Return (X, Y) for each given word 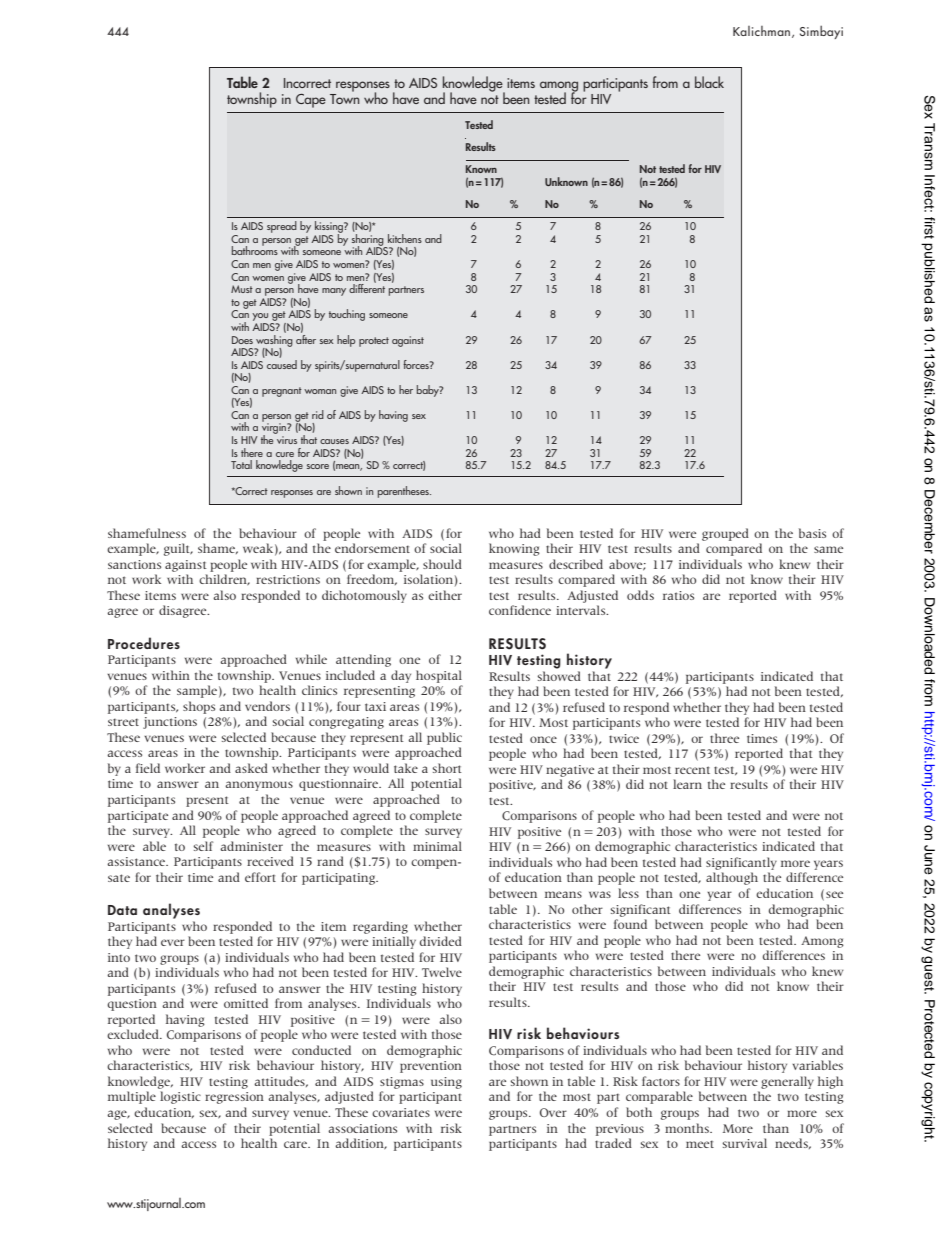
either (445, 595)
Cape (311, 101)
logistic (180, 1097)
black (709, 82)
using (446, 1083)
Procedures (144, 643)
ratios (678, 595)
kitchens (405, 238)
